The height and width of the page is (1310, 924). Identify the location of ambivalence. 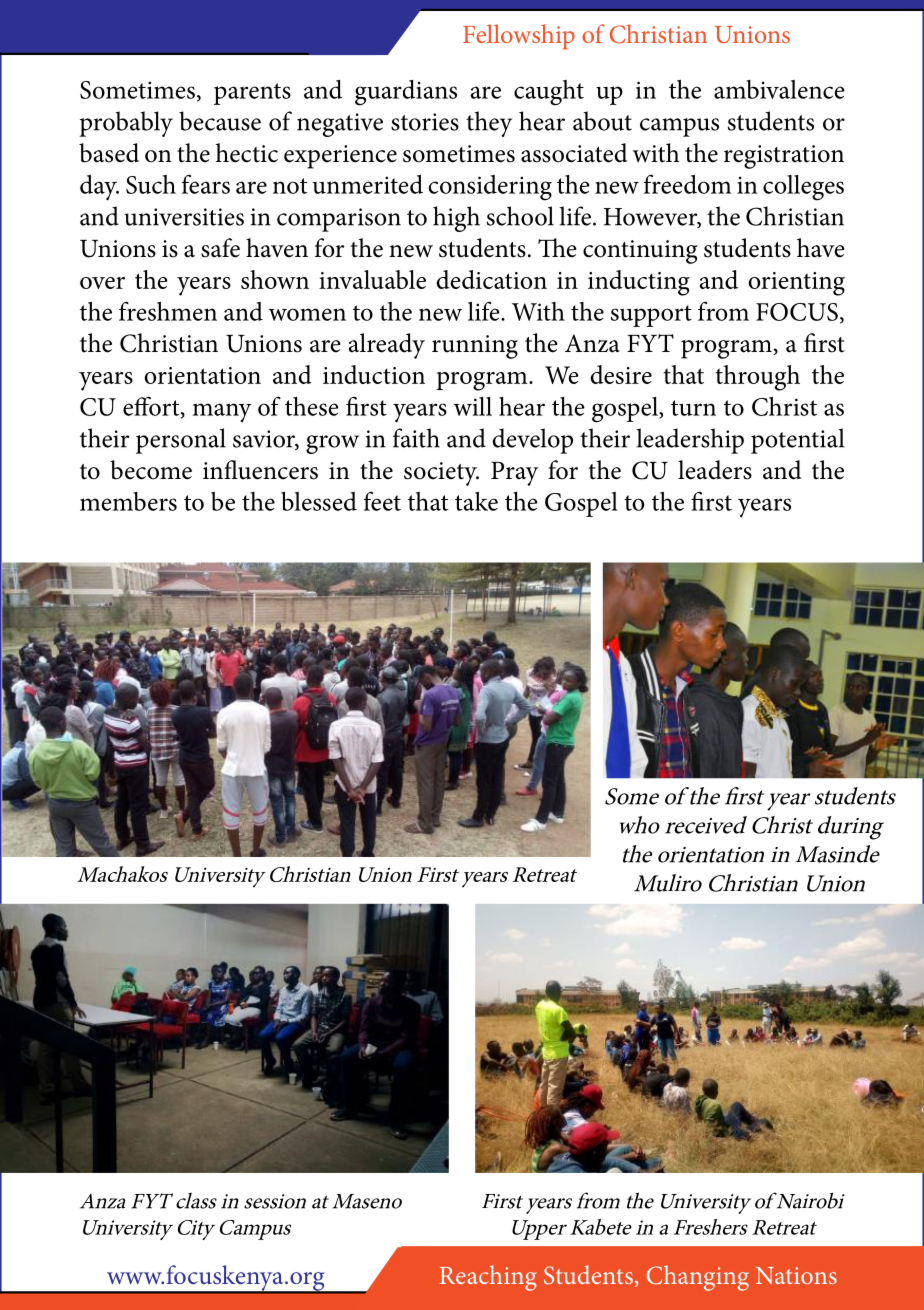
(779, 89).
